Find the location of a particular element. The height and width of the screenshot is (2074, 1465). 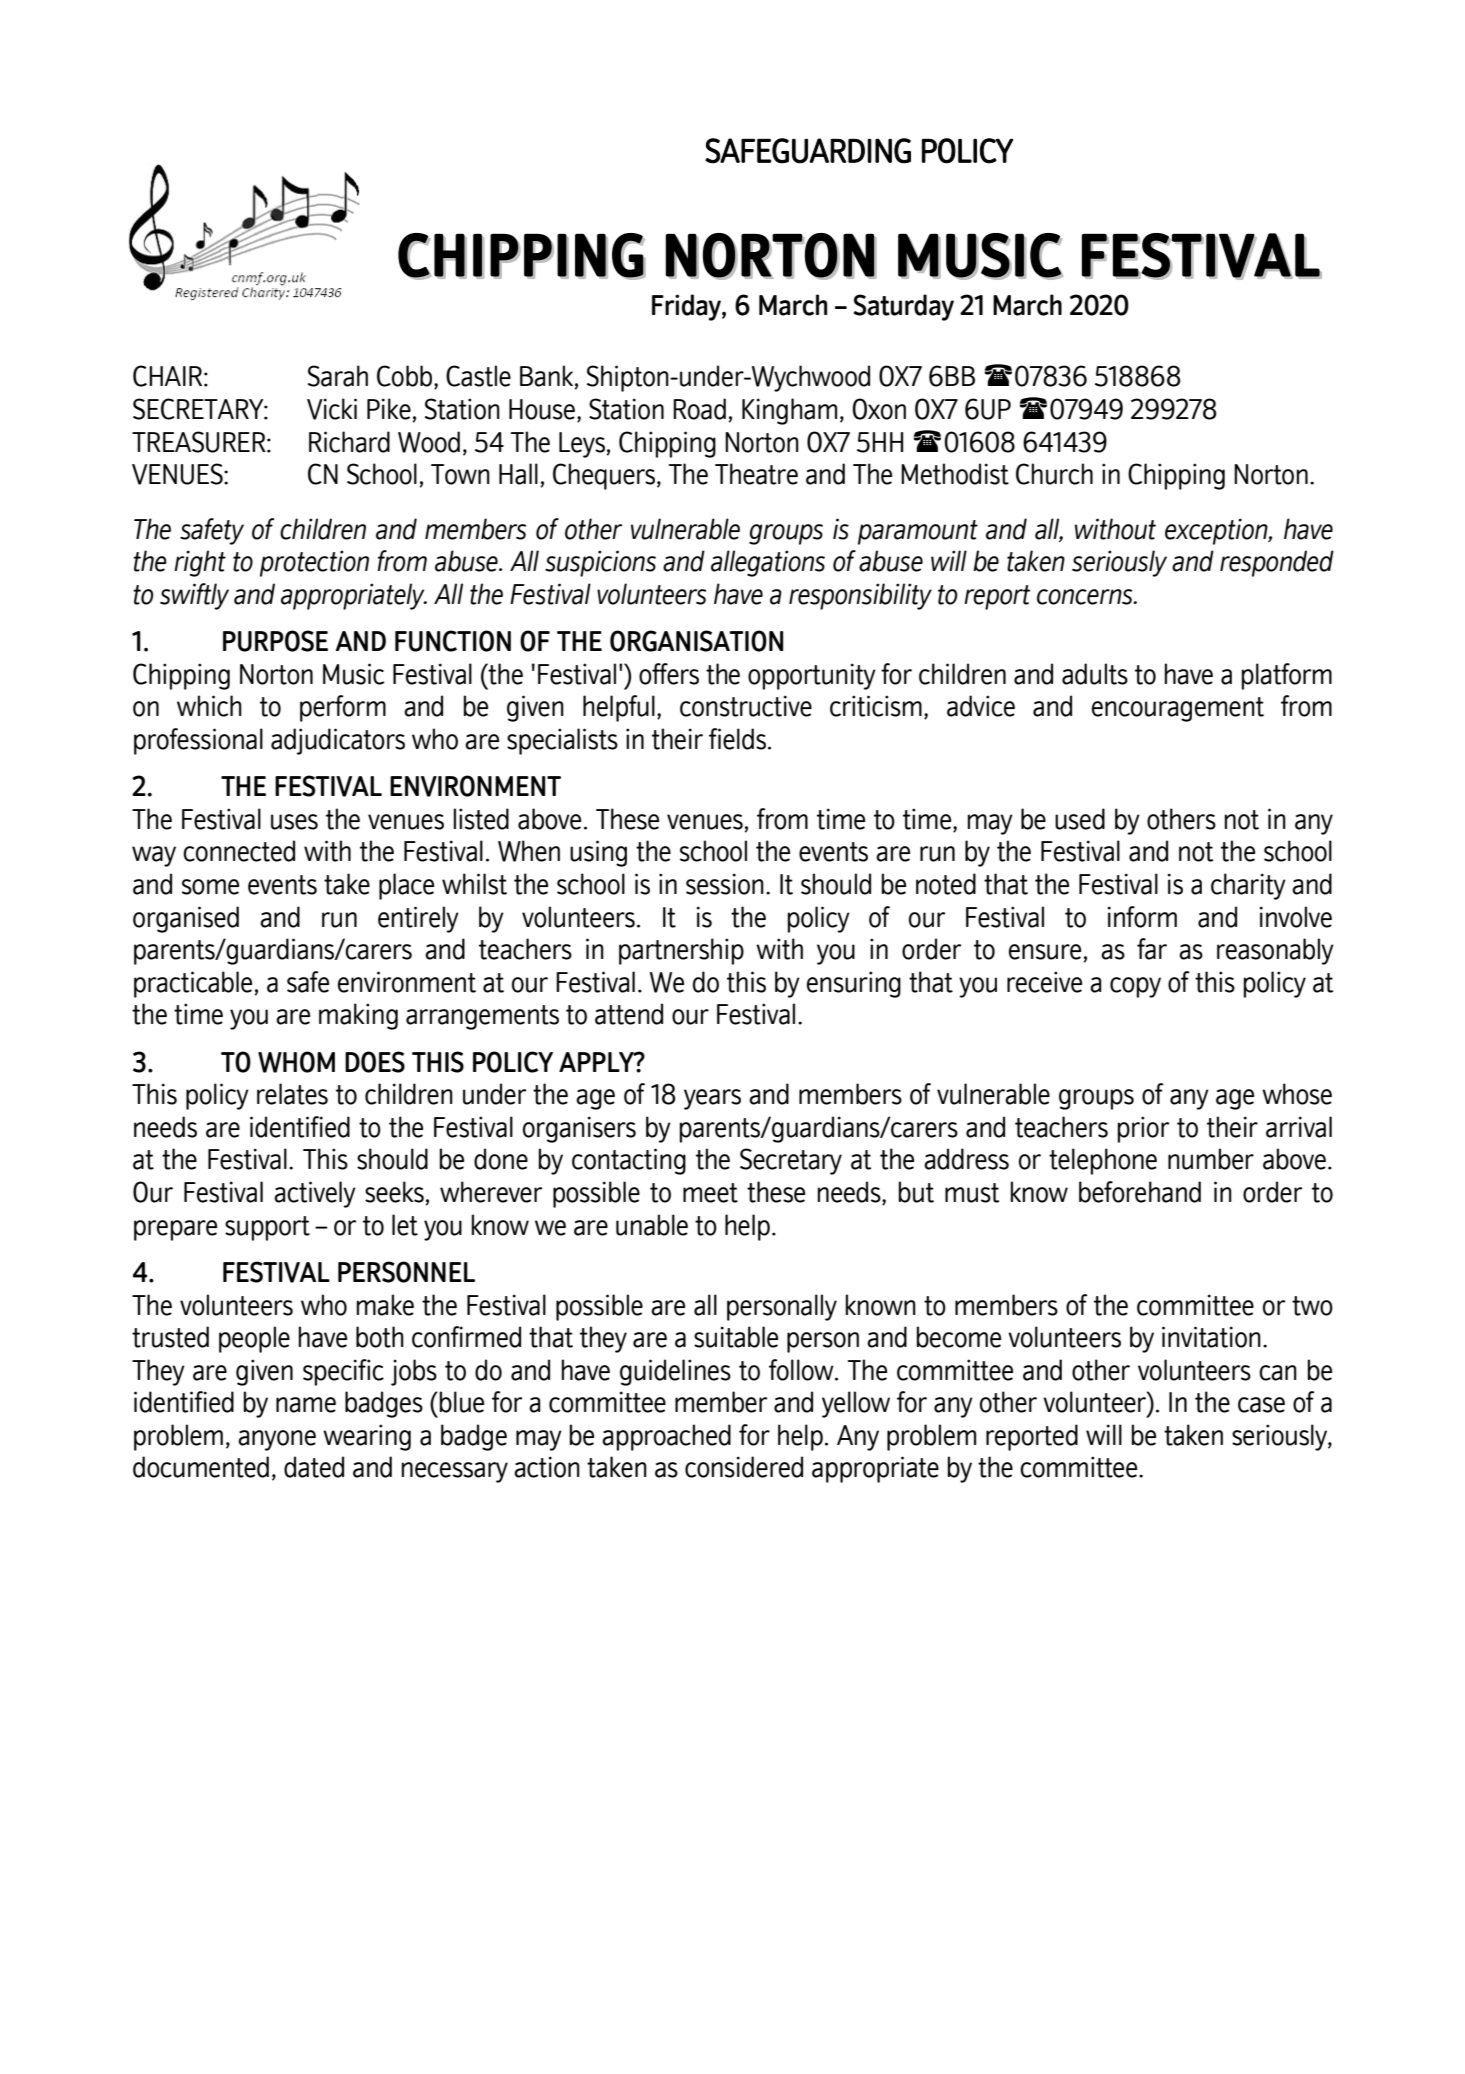

anyone is located at coordinates (277, 1440).
